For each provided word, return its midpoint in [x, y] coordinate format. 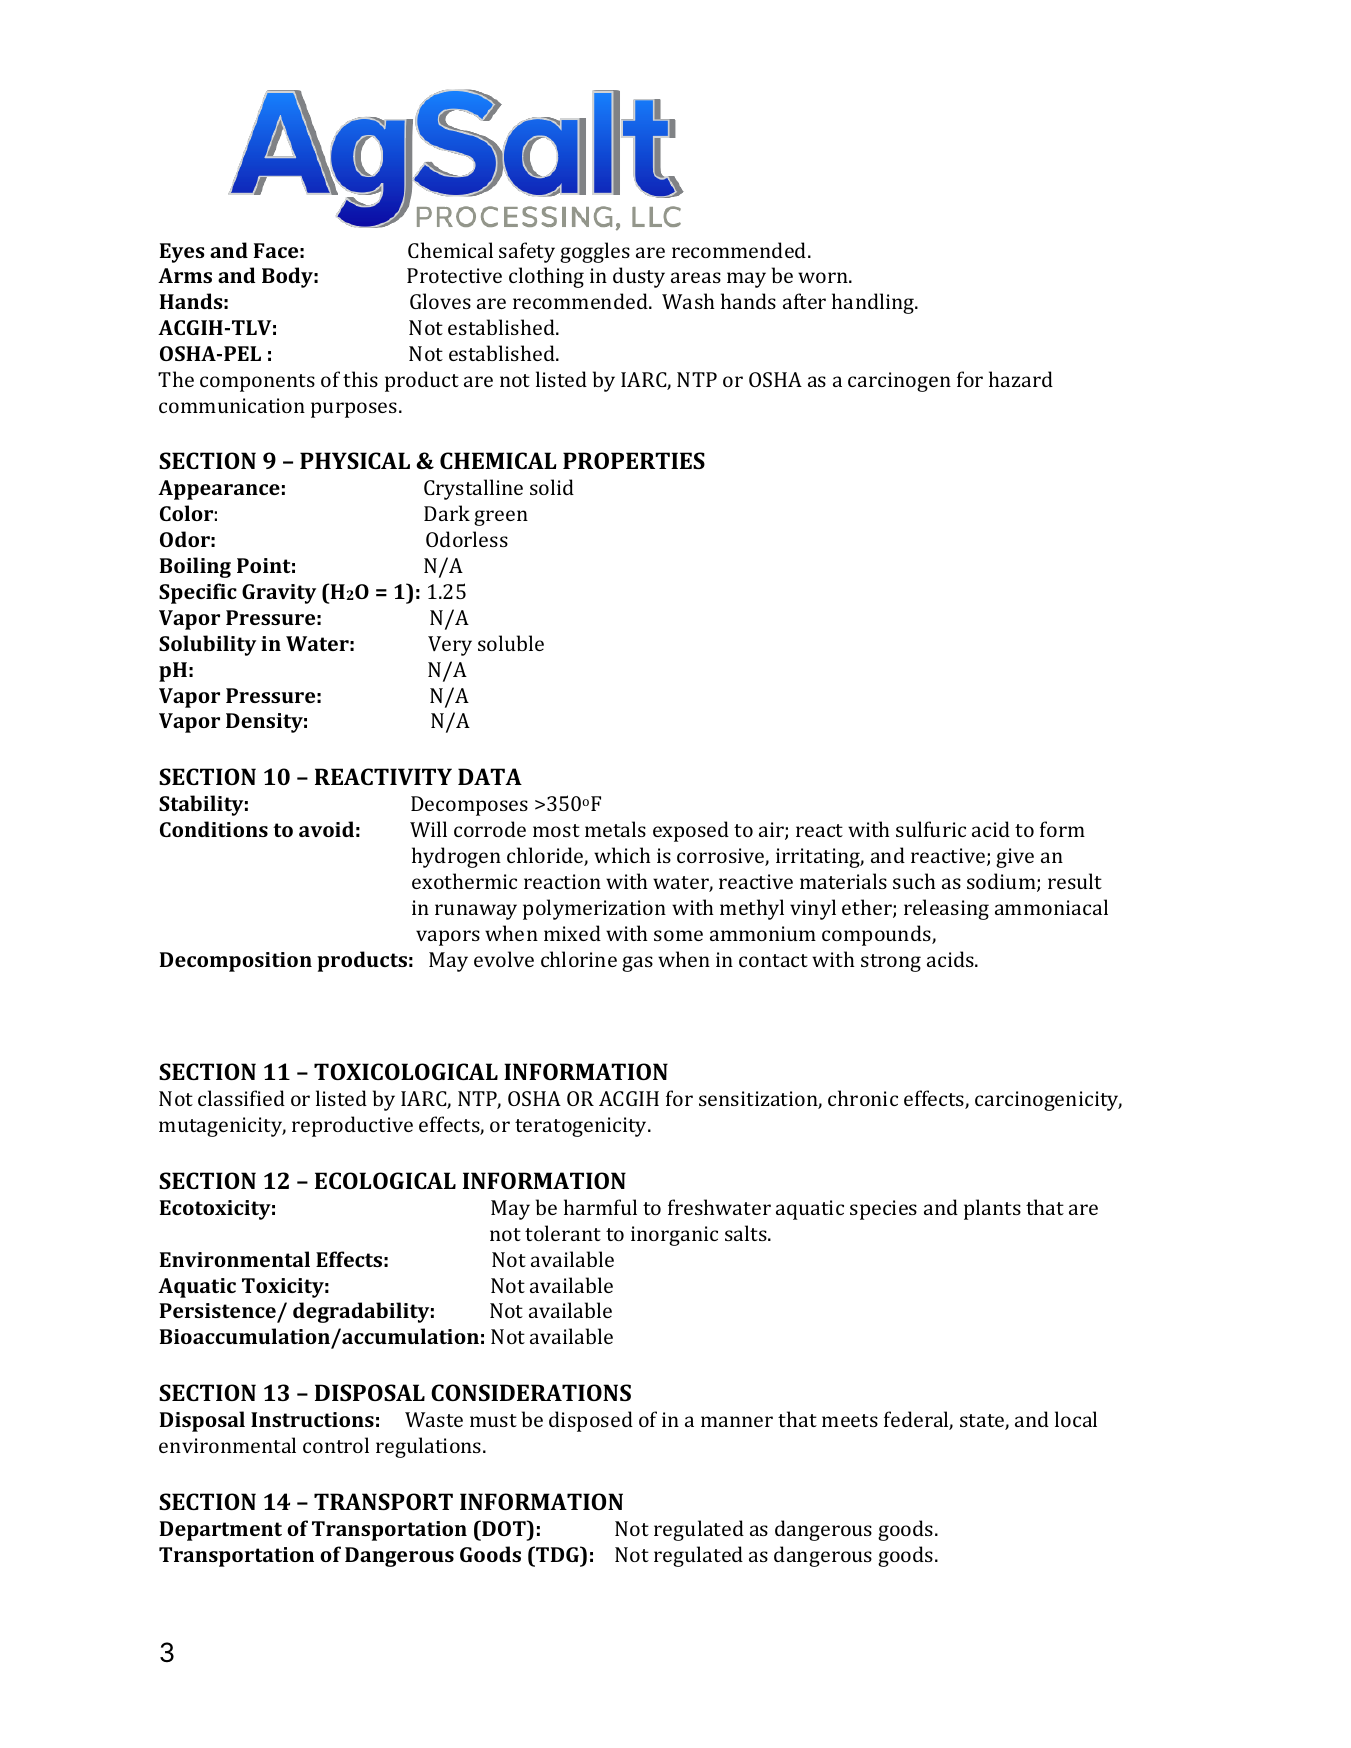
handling [874, 303]
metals [615, 829]
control [336, 1445]
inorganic [674, 1236]
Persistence [218, 1310]
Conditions [214, 829]
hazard [1021, 379]
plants [992, 1209]
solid [552, 487]
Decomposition [236, 962]
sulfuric [931, 829]
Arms [185, 275]
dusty [639, 277]
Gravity [279, 594]
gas [637, 964]
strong [891, 963]
